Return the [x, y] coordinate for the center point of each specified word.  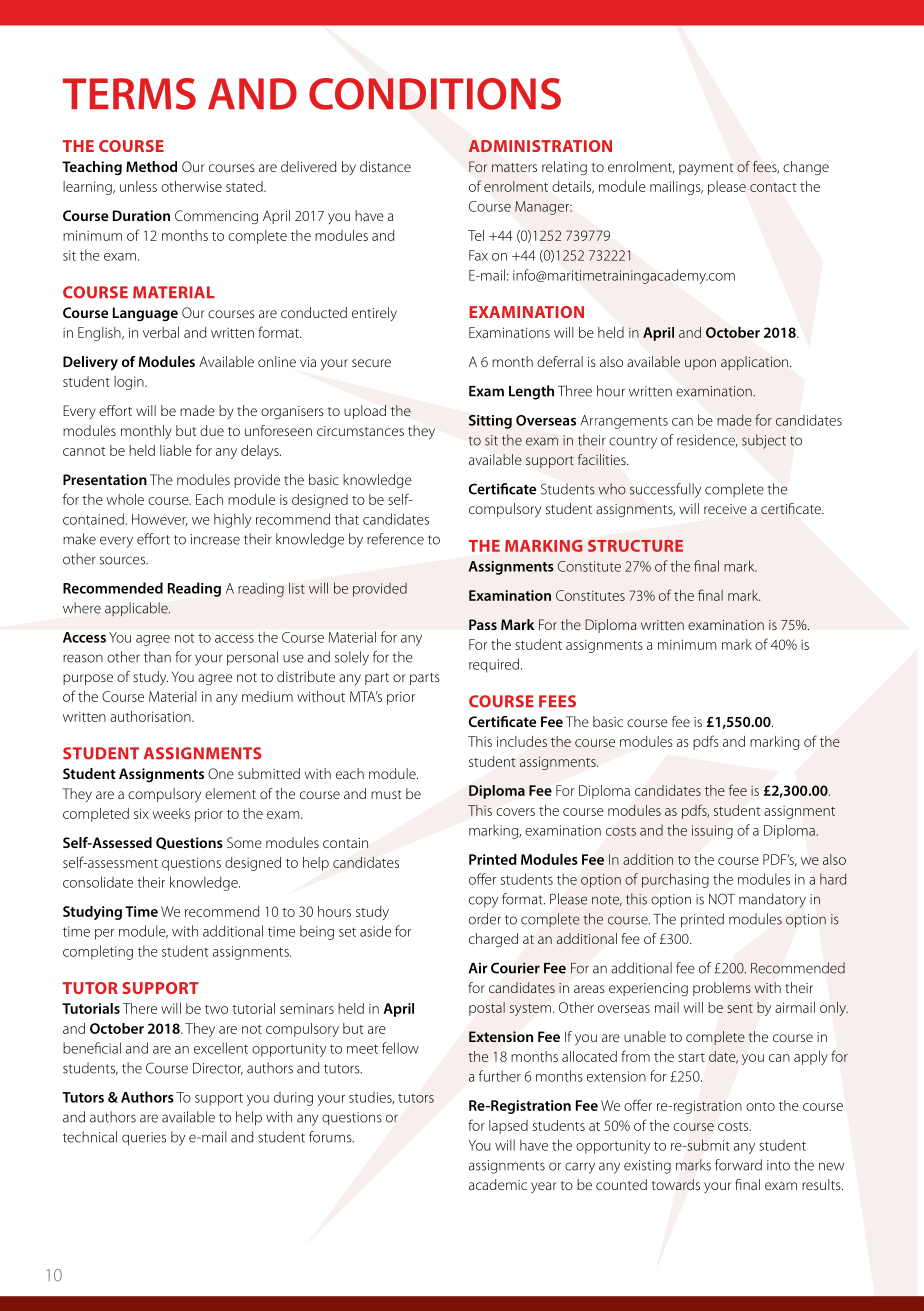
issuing [712, 832]
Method [151, 166]
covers [515, 812]
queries [144, 1139]
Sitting [490, 422]
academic [498, 1184]
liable [176, 450]
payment [706, 169]
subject [764, 441]
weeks [171, 813]
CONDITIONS [435, 94]
